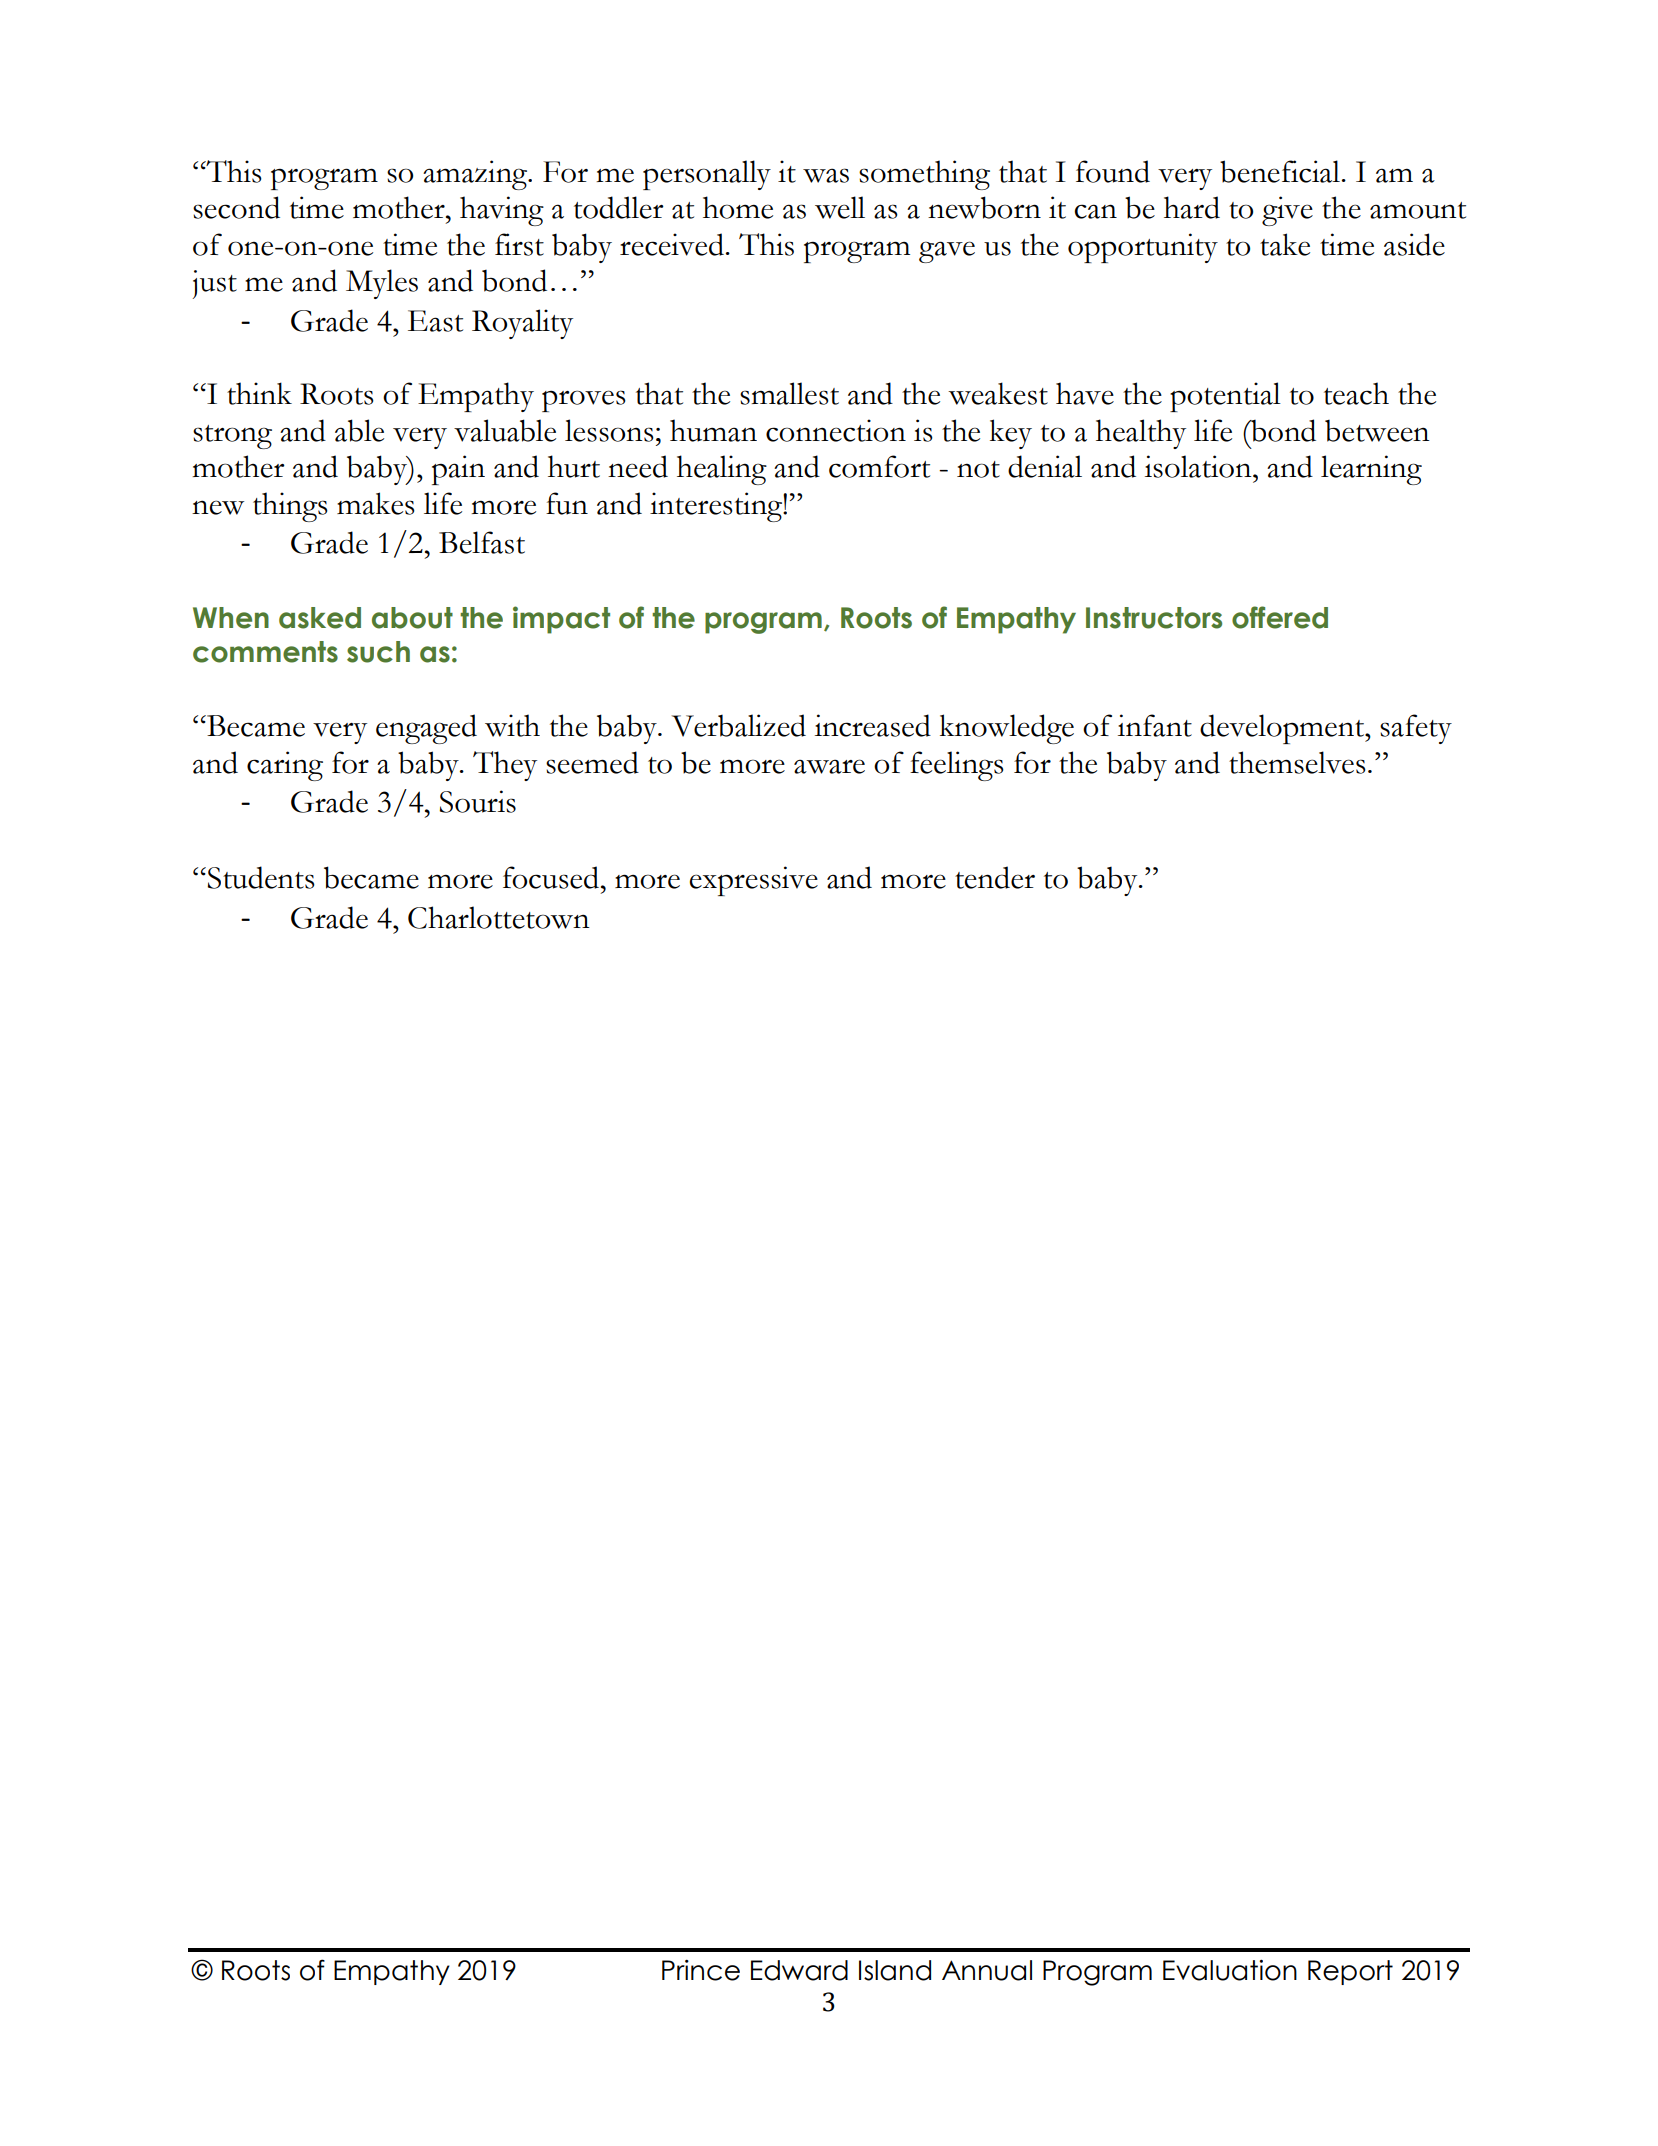  What do you see at coordinates (1230, 1970) in the screenshot?
I see `Evaluation` at bounding box center [1230, 1970].
